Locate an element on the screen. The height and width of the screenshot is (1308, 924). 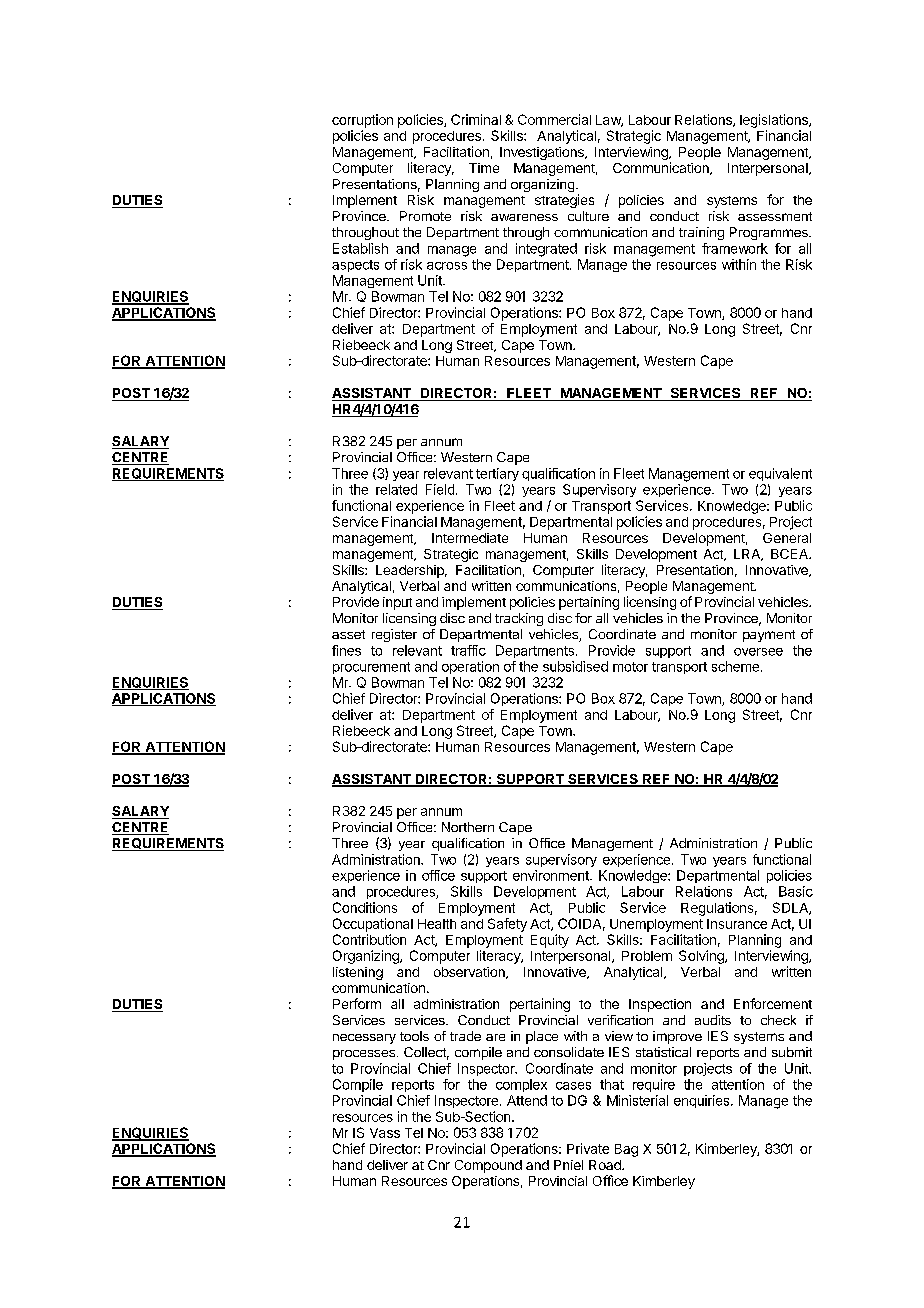
related is located at coordinates (396, 489).
